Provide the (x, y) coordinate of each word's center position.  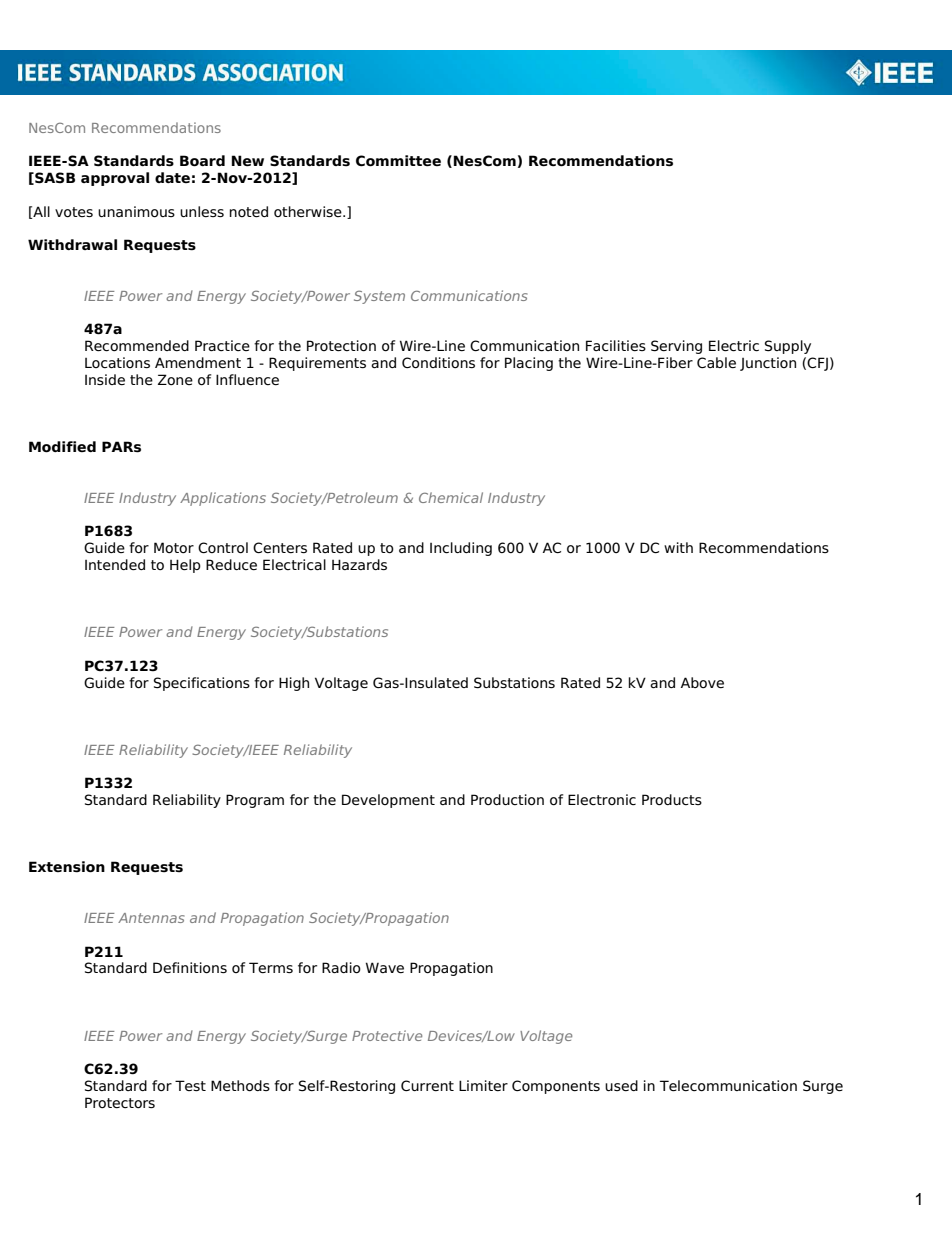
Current (427, 1086)
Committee (398, 161)
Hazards (359, 564)
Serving (676, 347)
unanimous (136, 212)
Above (702, 683)
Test (190, 1085)
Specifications (202, 684)
